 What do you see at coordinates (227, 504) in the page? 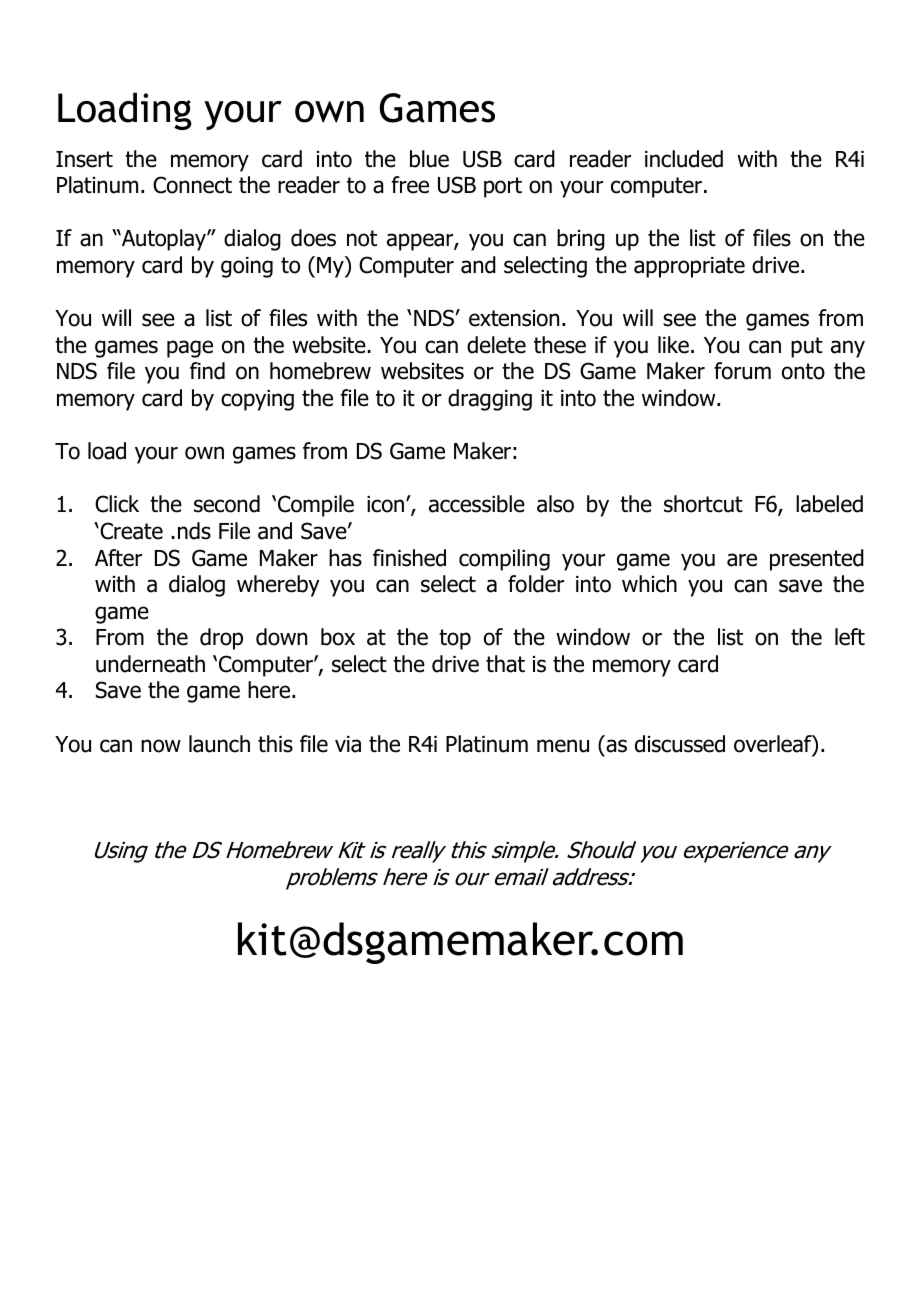
I see `second` at bounding box center [227, 504].
